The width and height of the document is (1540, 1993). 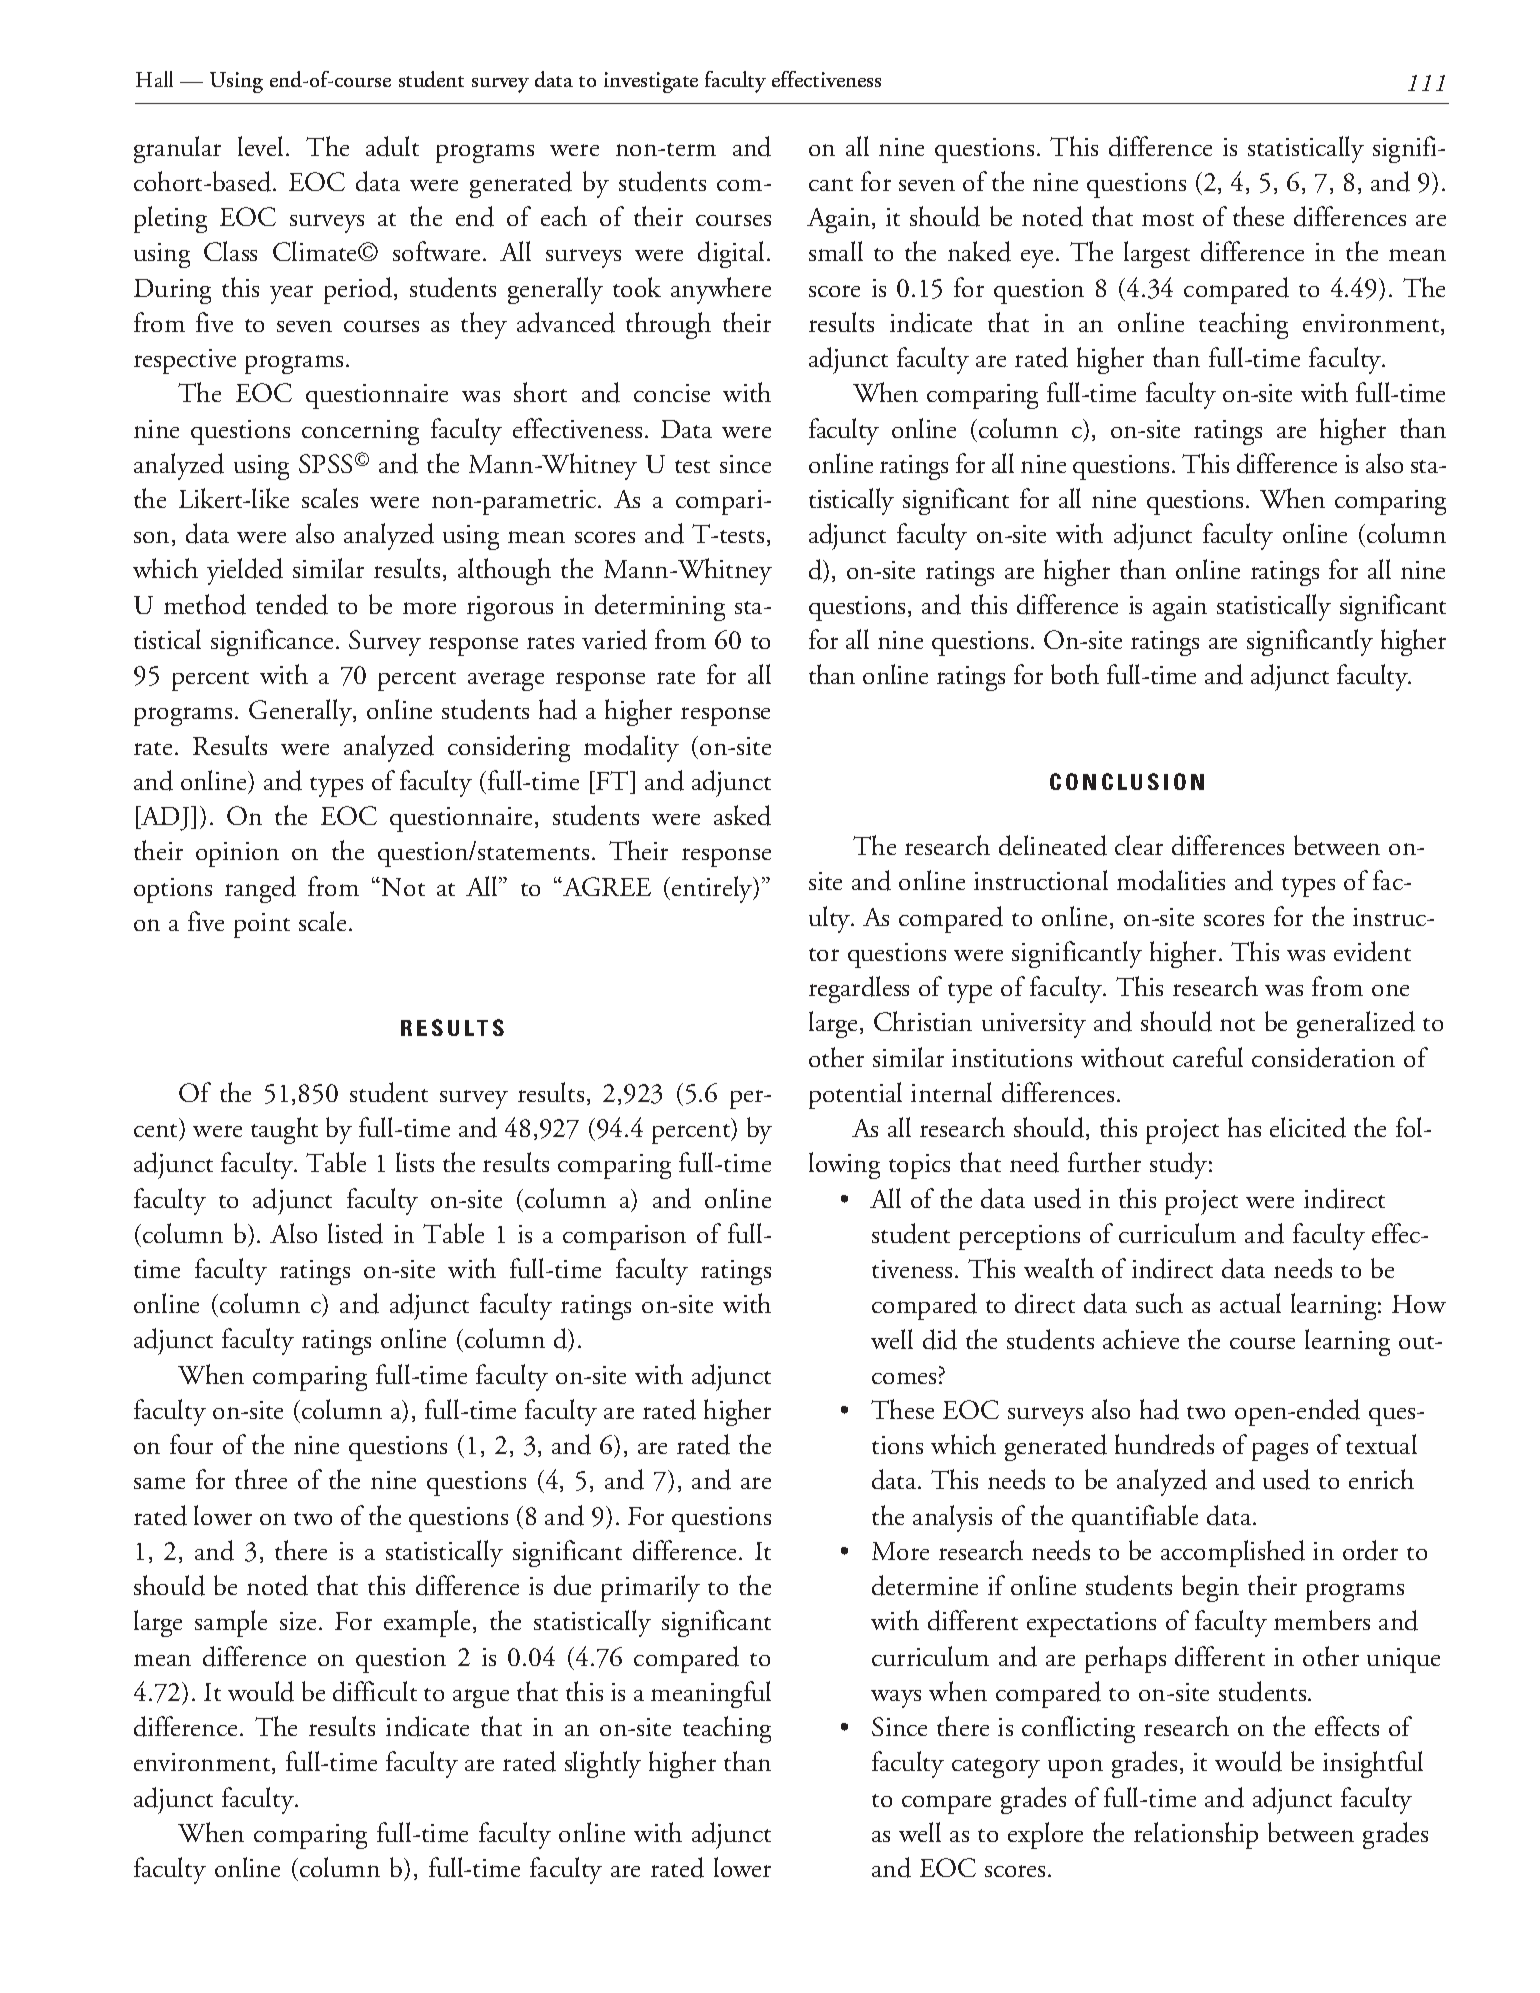 What do you see at coordinates (245, 571) in the document?
I see `yielded` at bounding box center [245, 571].
